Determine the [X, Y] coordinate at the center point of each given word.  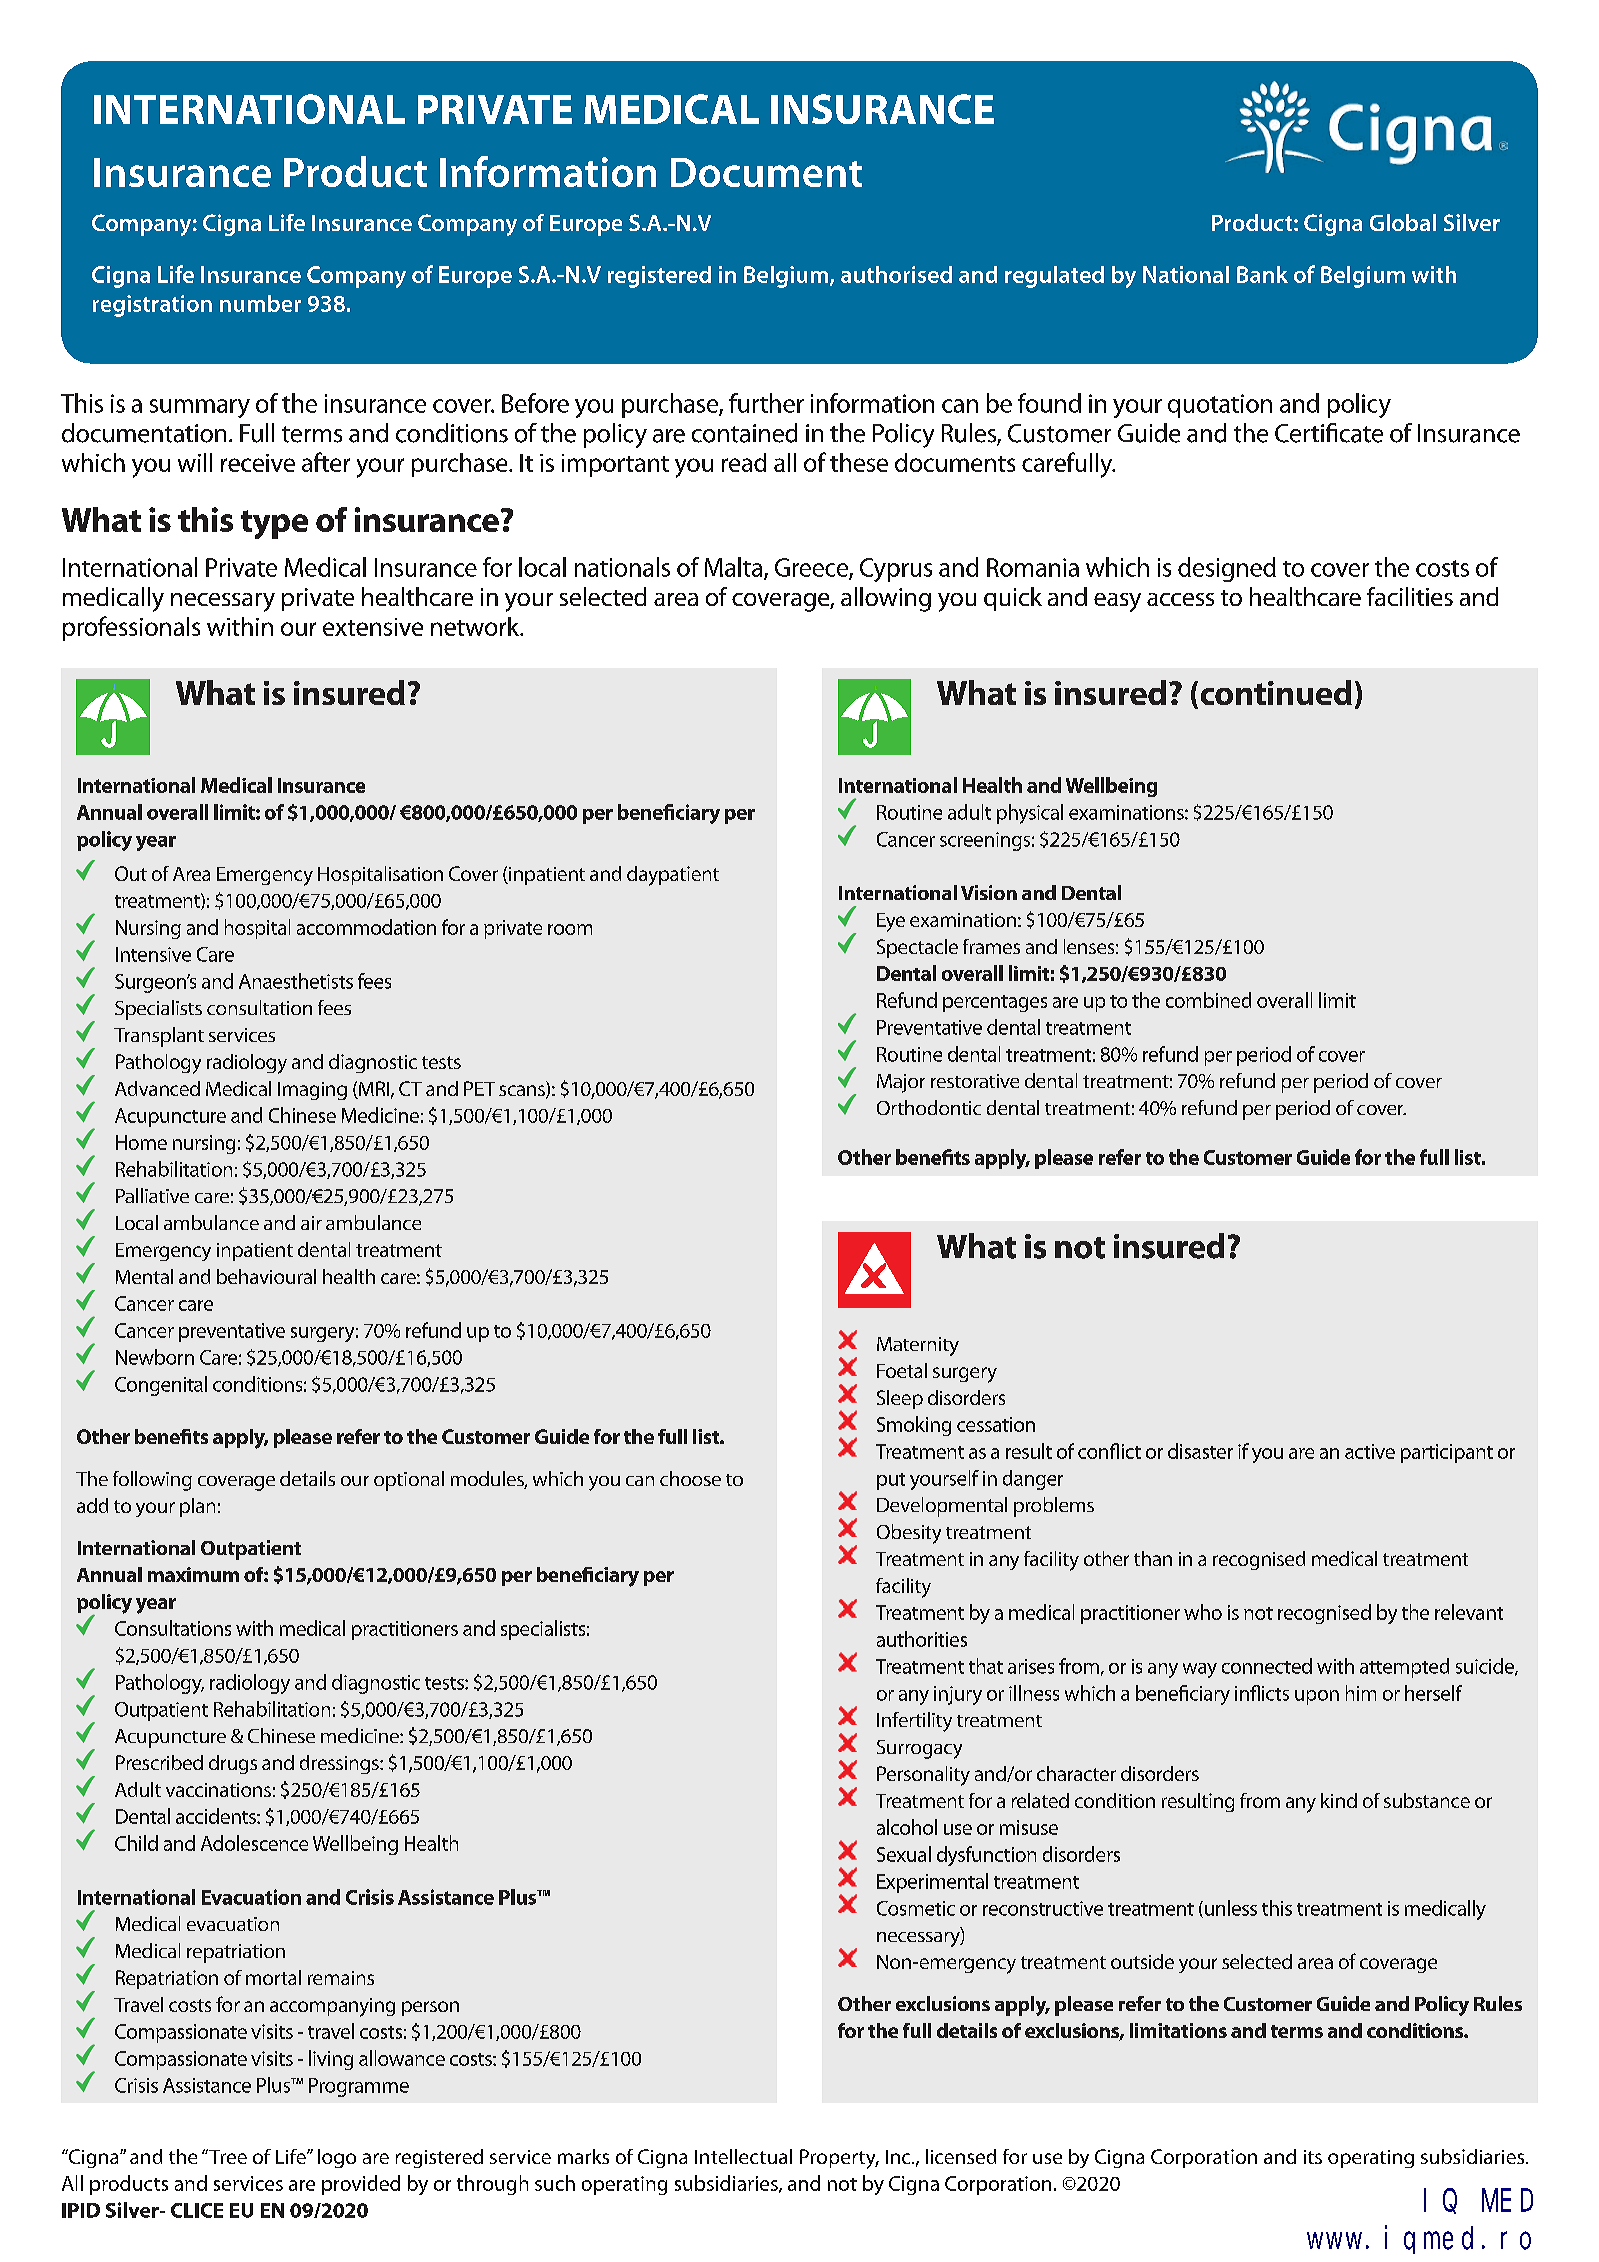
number [260, 303]
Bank [1262, 274]
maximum [193, 1574]
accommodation [366, 927]
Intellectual [743, 2156]
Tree [227, 2156]
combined [1208, 1000]
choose [690, 1478]
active [1370, 1451]
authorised [896, 274]
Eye [891, 922]
